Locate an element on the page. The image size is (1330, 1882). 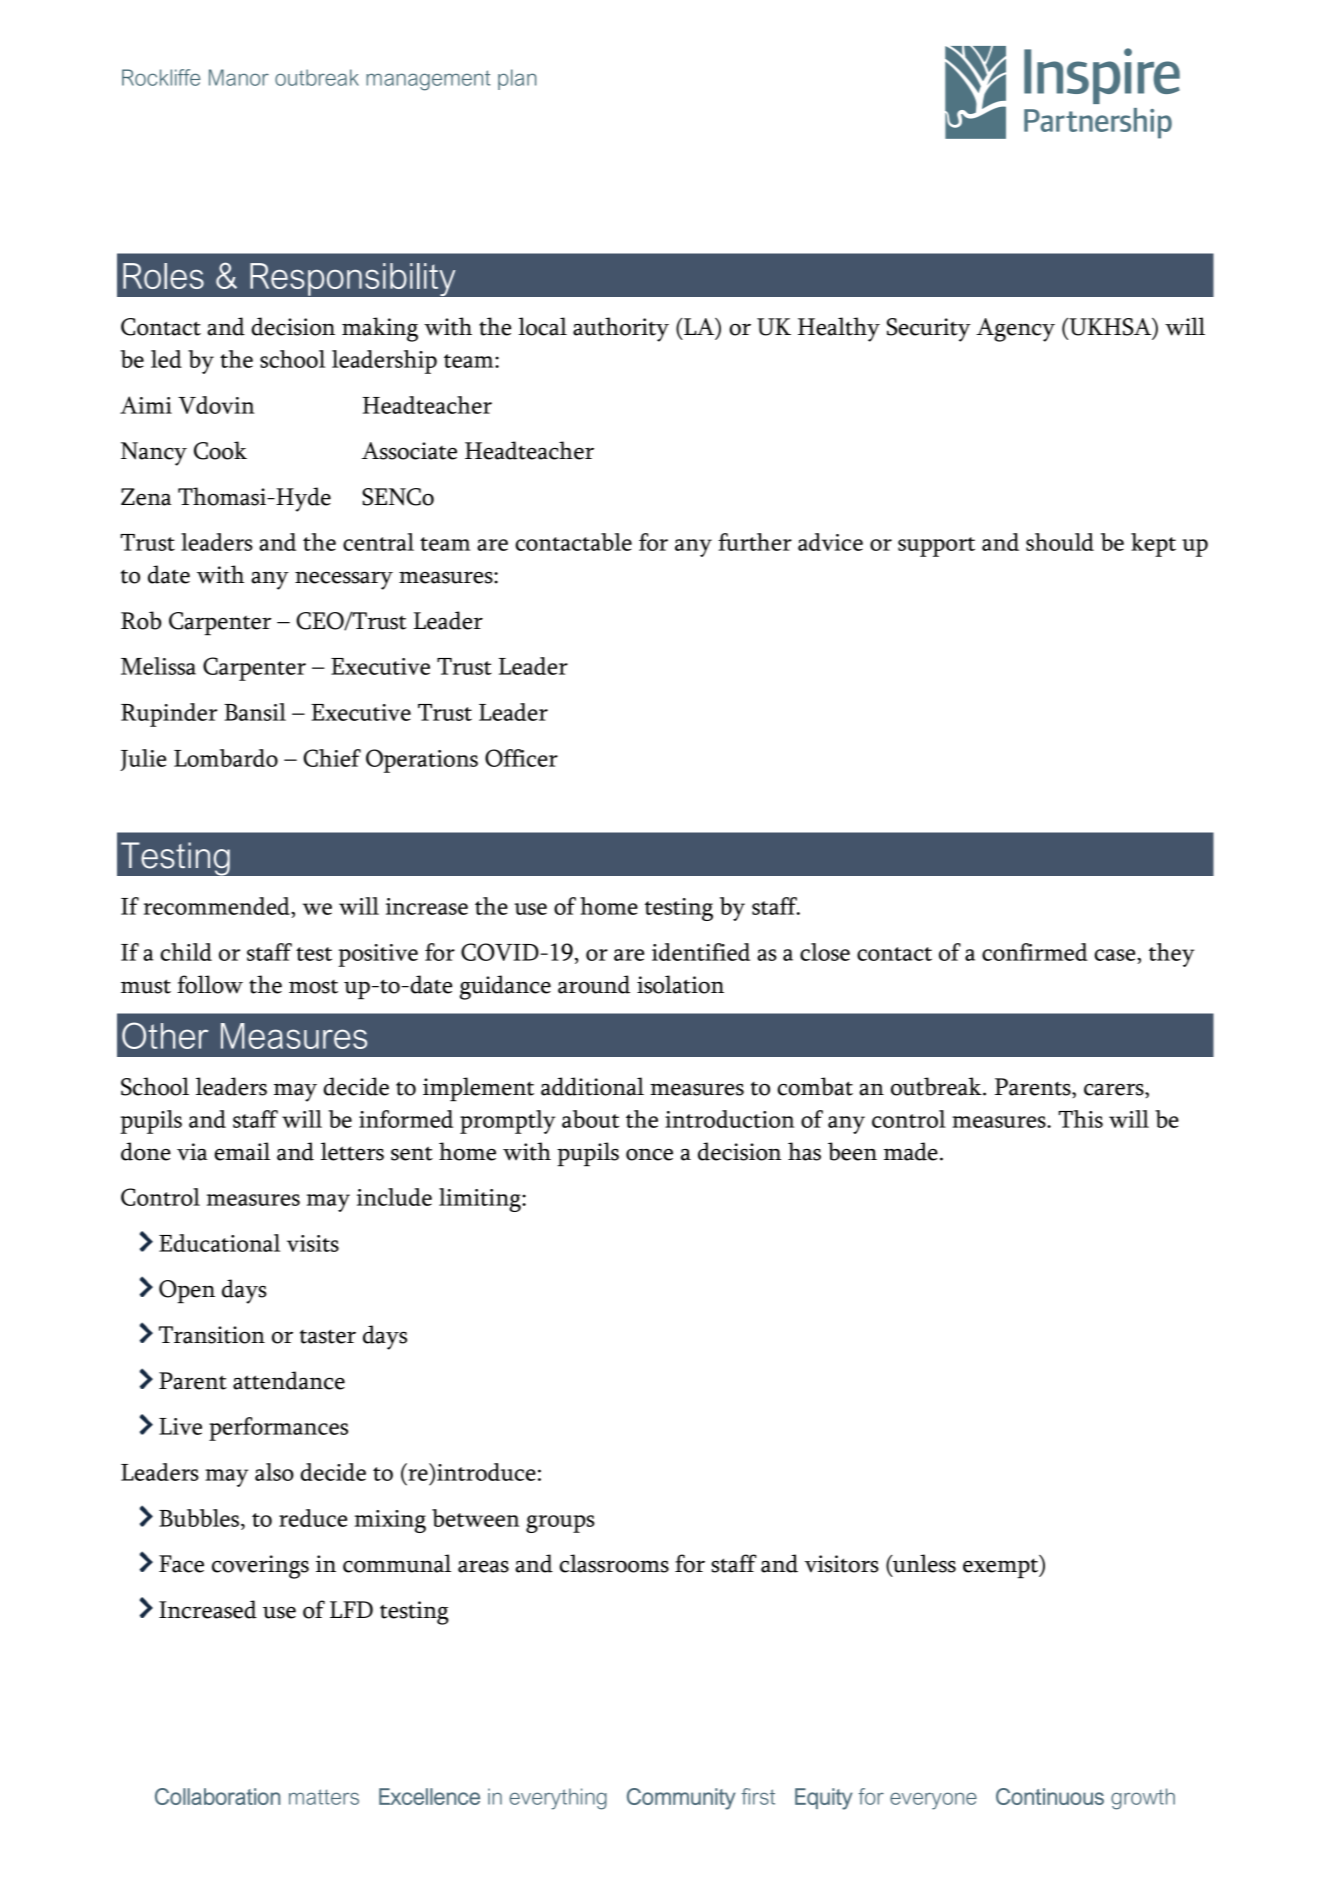
further is located at coordinates (755, 542).
